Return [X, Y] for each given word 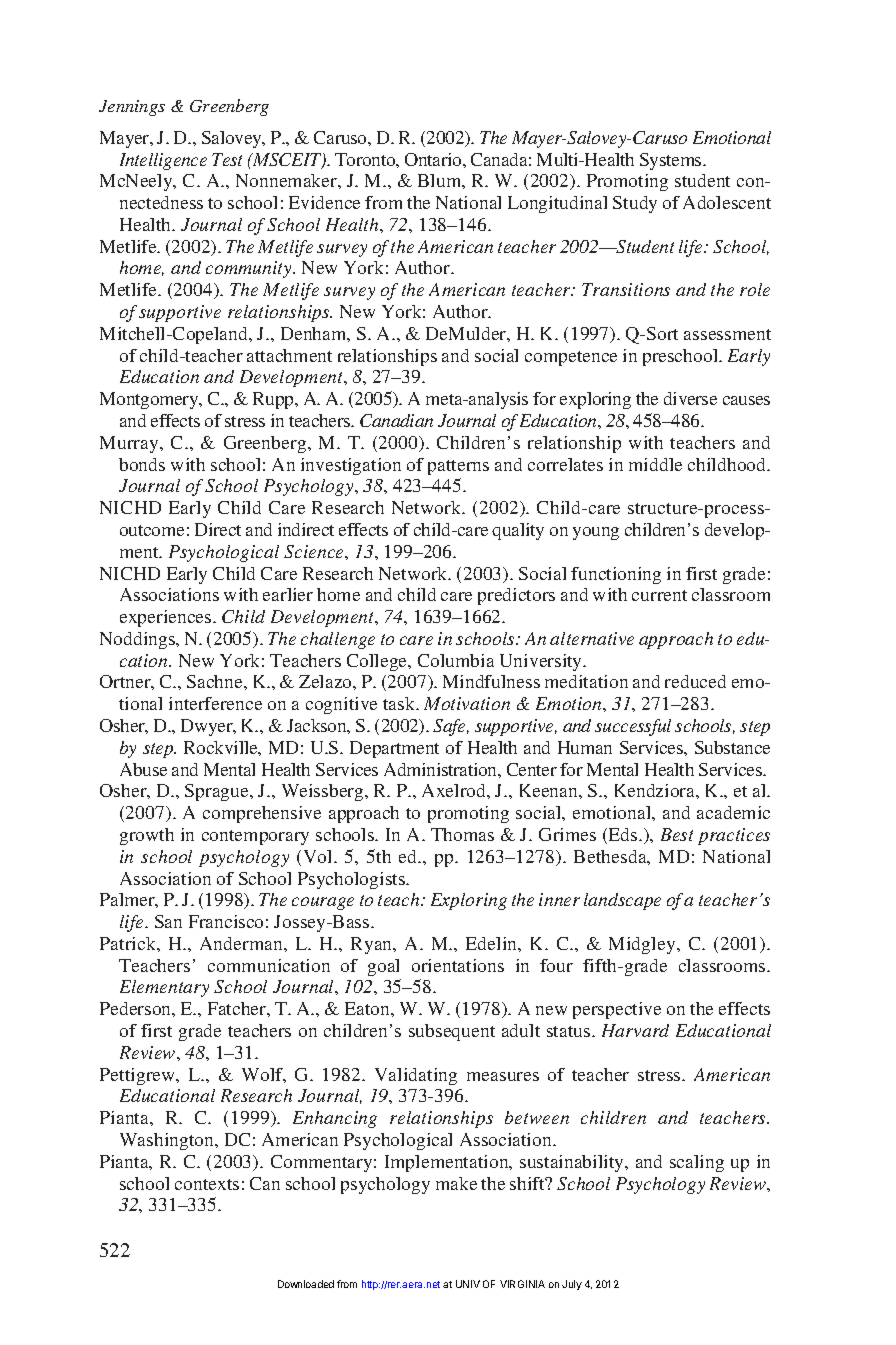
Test [227, 159]
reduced [695, 681]
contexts [207, 1184]
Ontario [434, 159]
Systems [672, 161]
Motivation [467, 703]
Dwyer [208, 727]
